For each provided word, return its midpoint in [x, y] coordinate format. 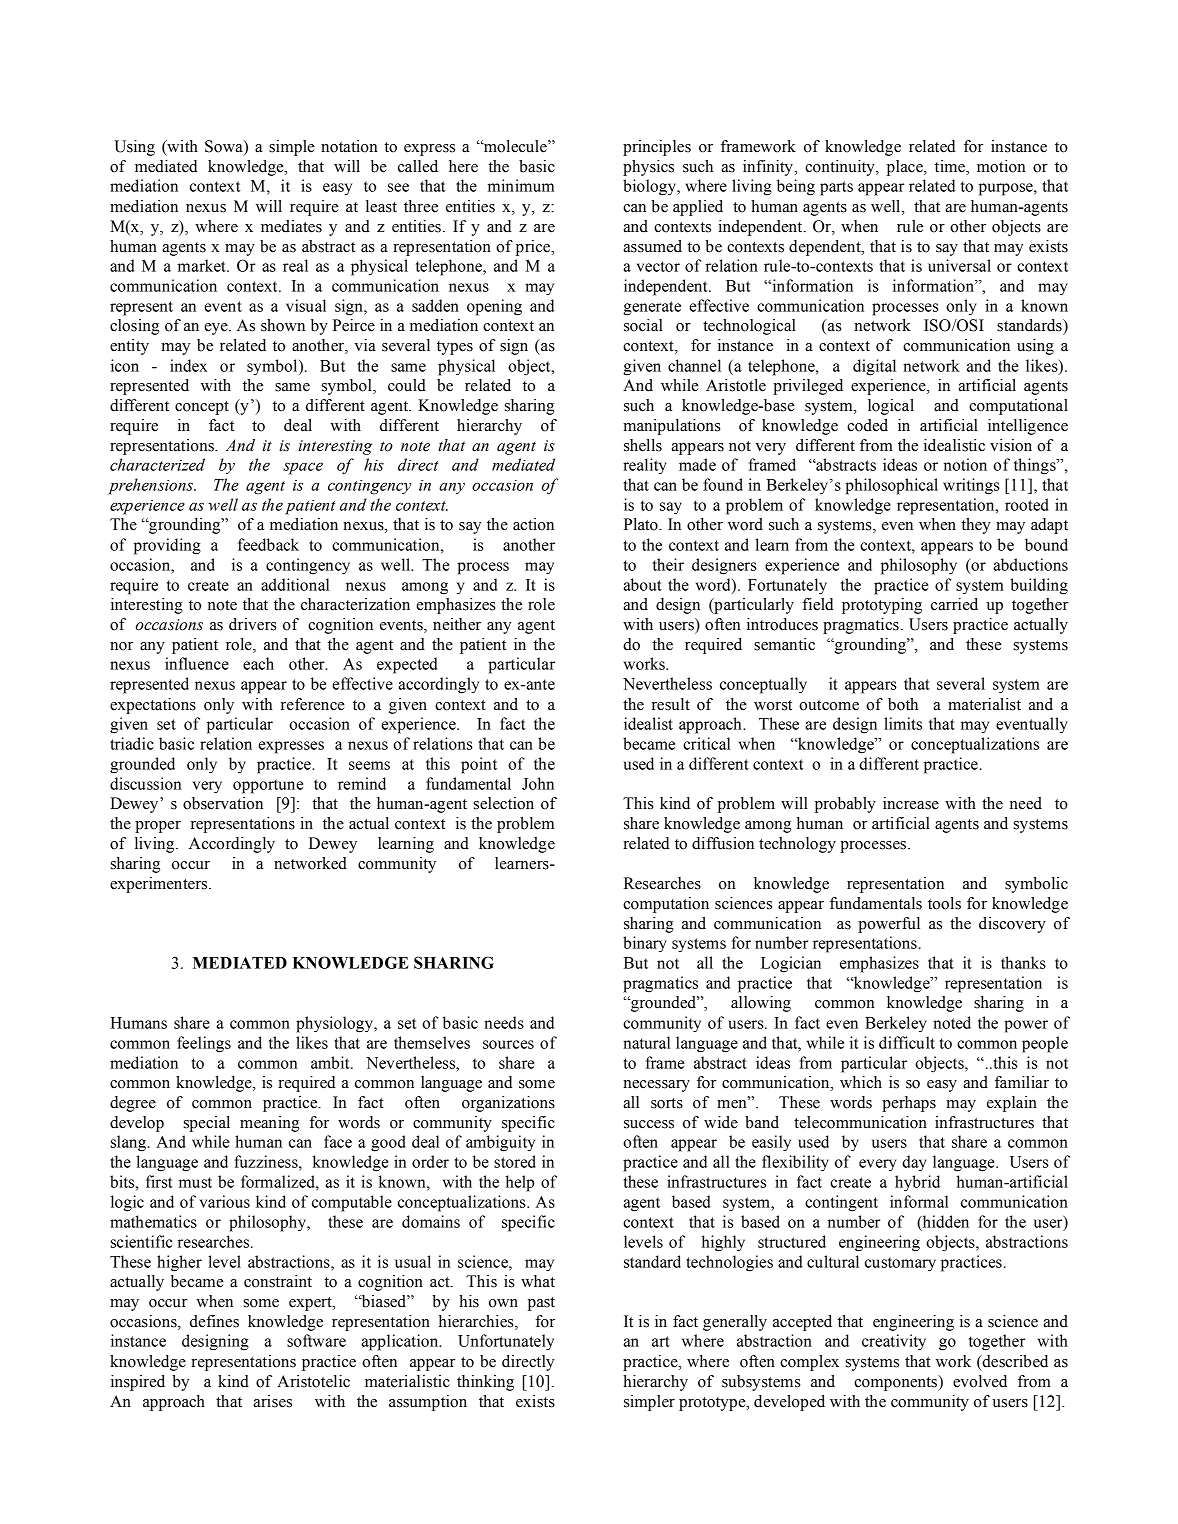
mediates [291, 226]
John [538, 783]
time [951, 167]
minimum [521, 185]
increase [911, 803]
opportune [268, 786]
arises [272, 1401]
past [541, 1304]
